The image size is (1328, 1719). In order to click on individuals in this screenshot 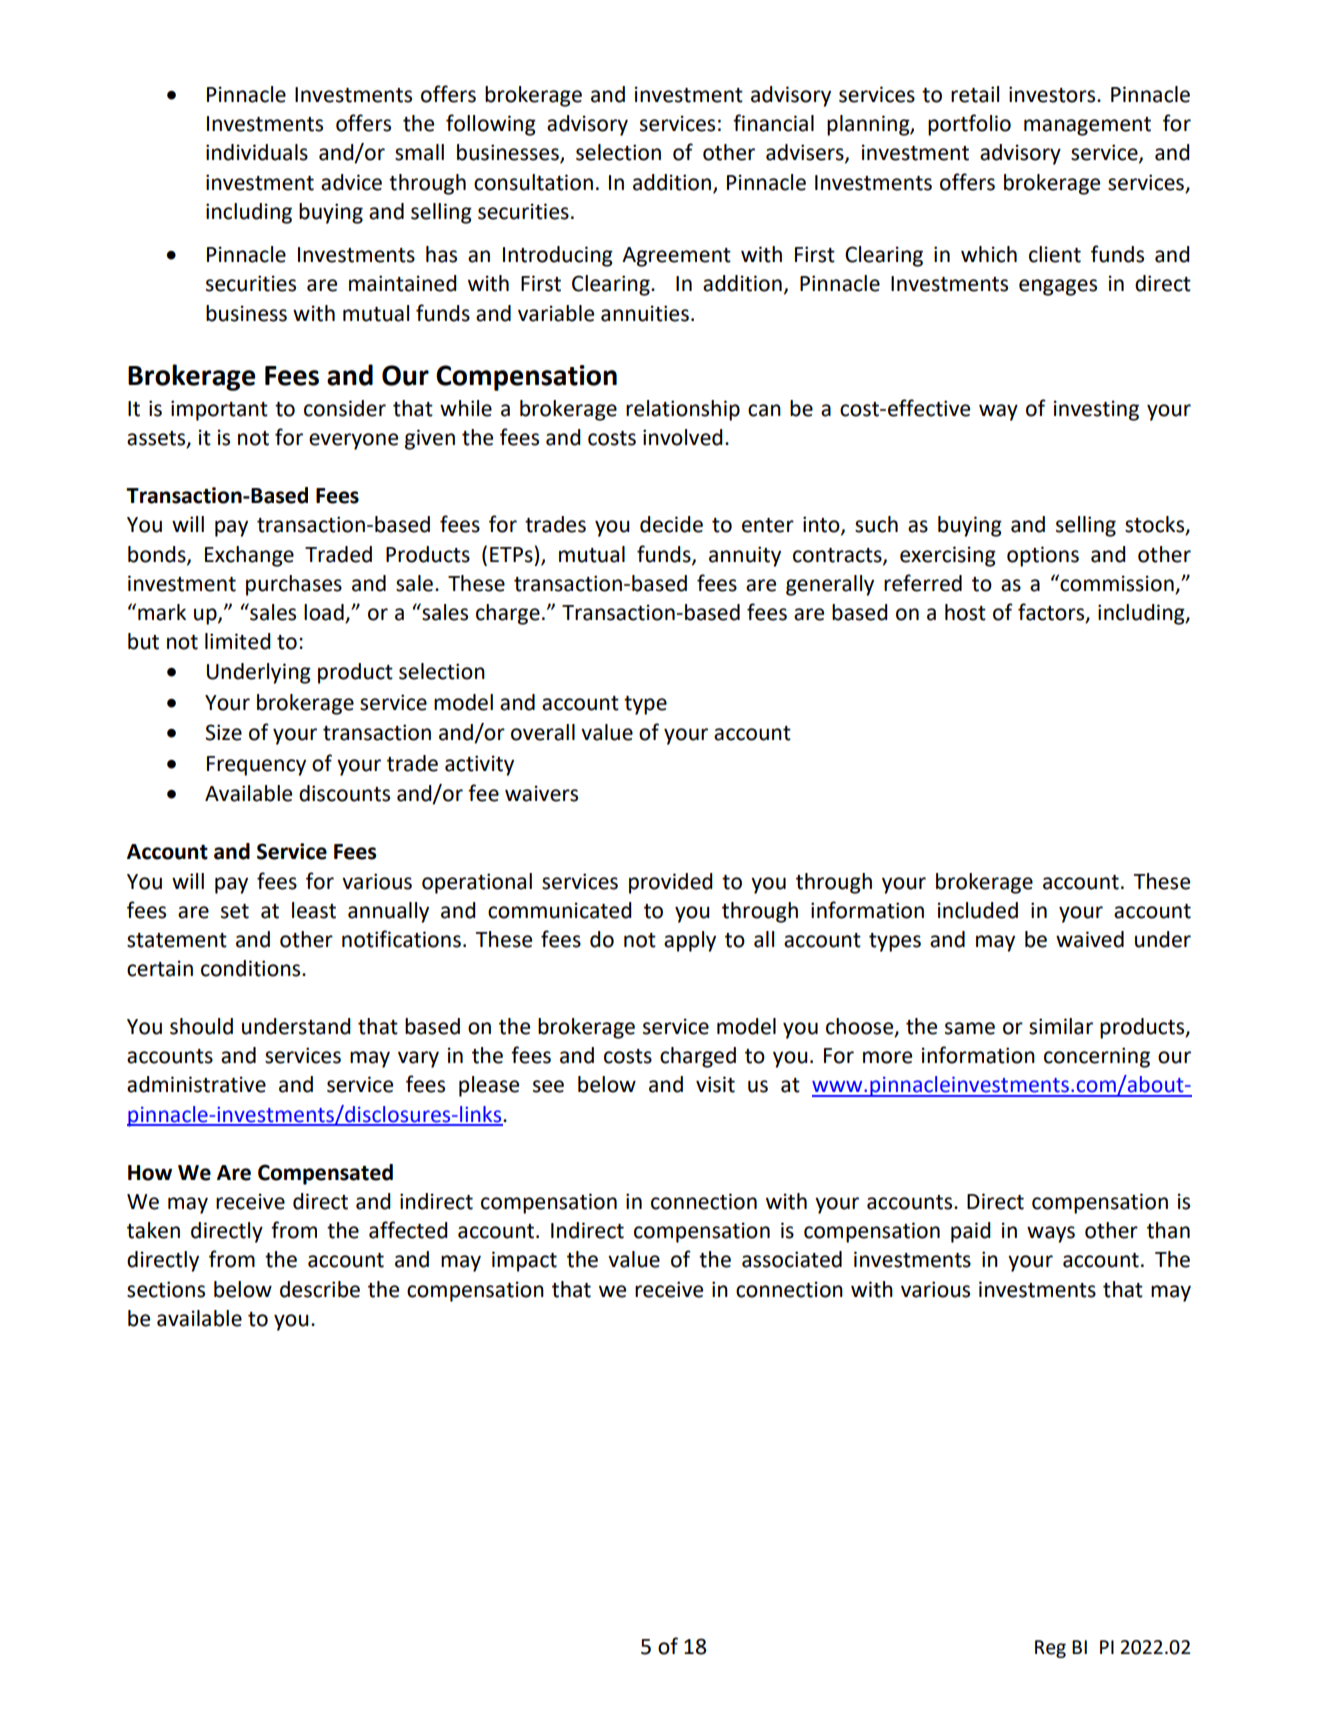, I will do `click(257, 152)`.
